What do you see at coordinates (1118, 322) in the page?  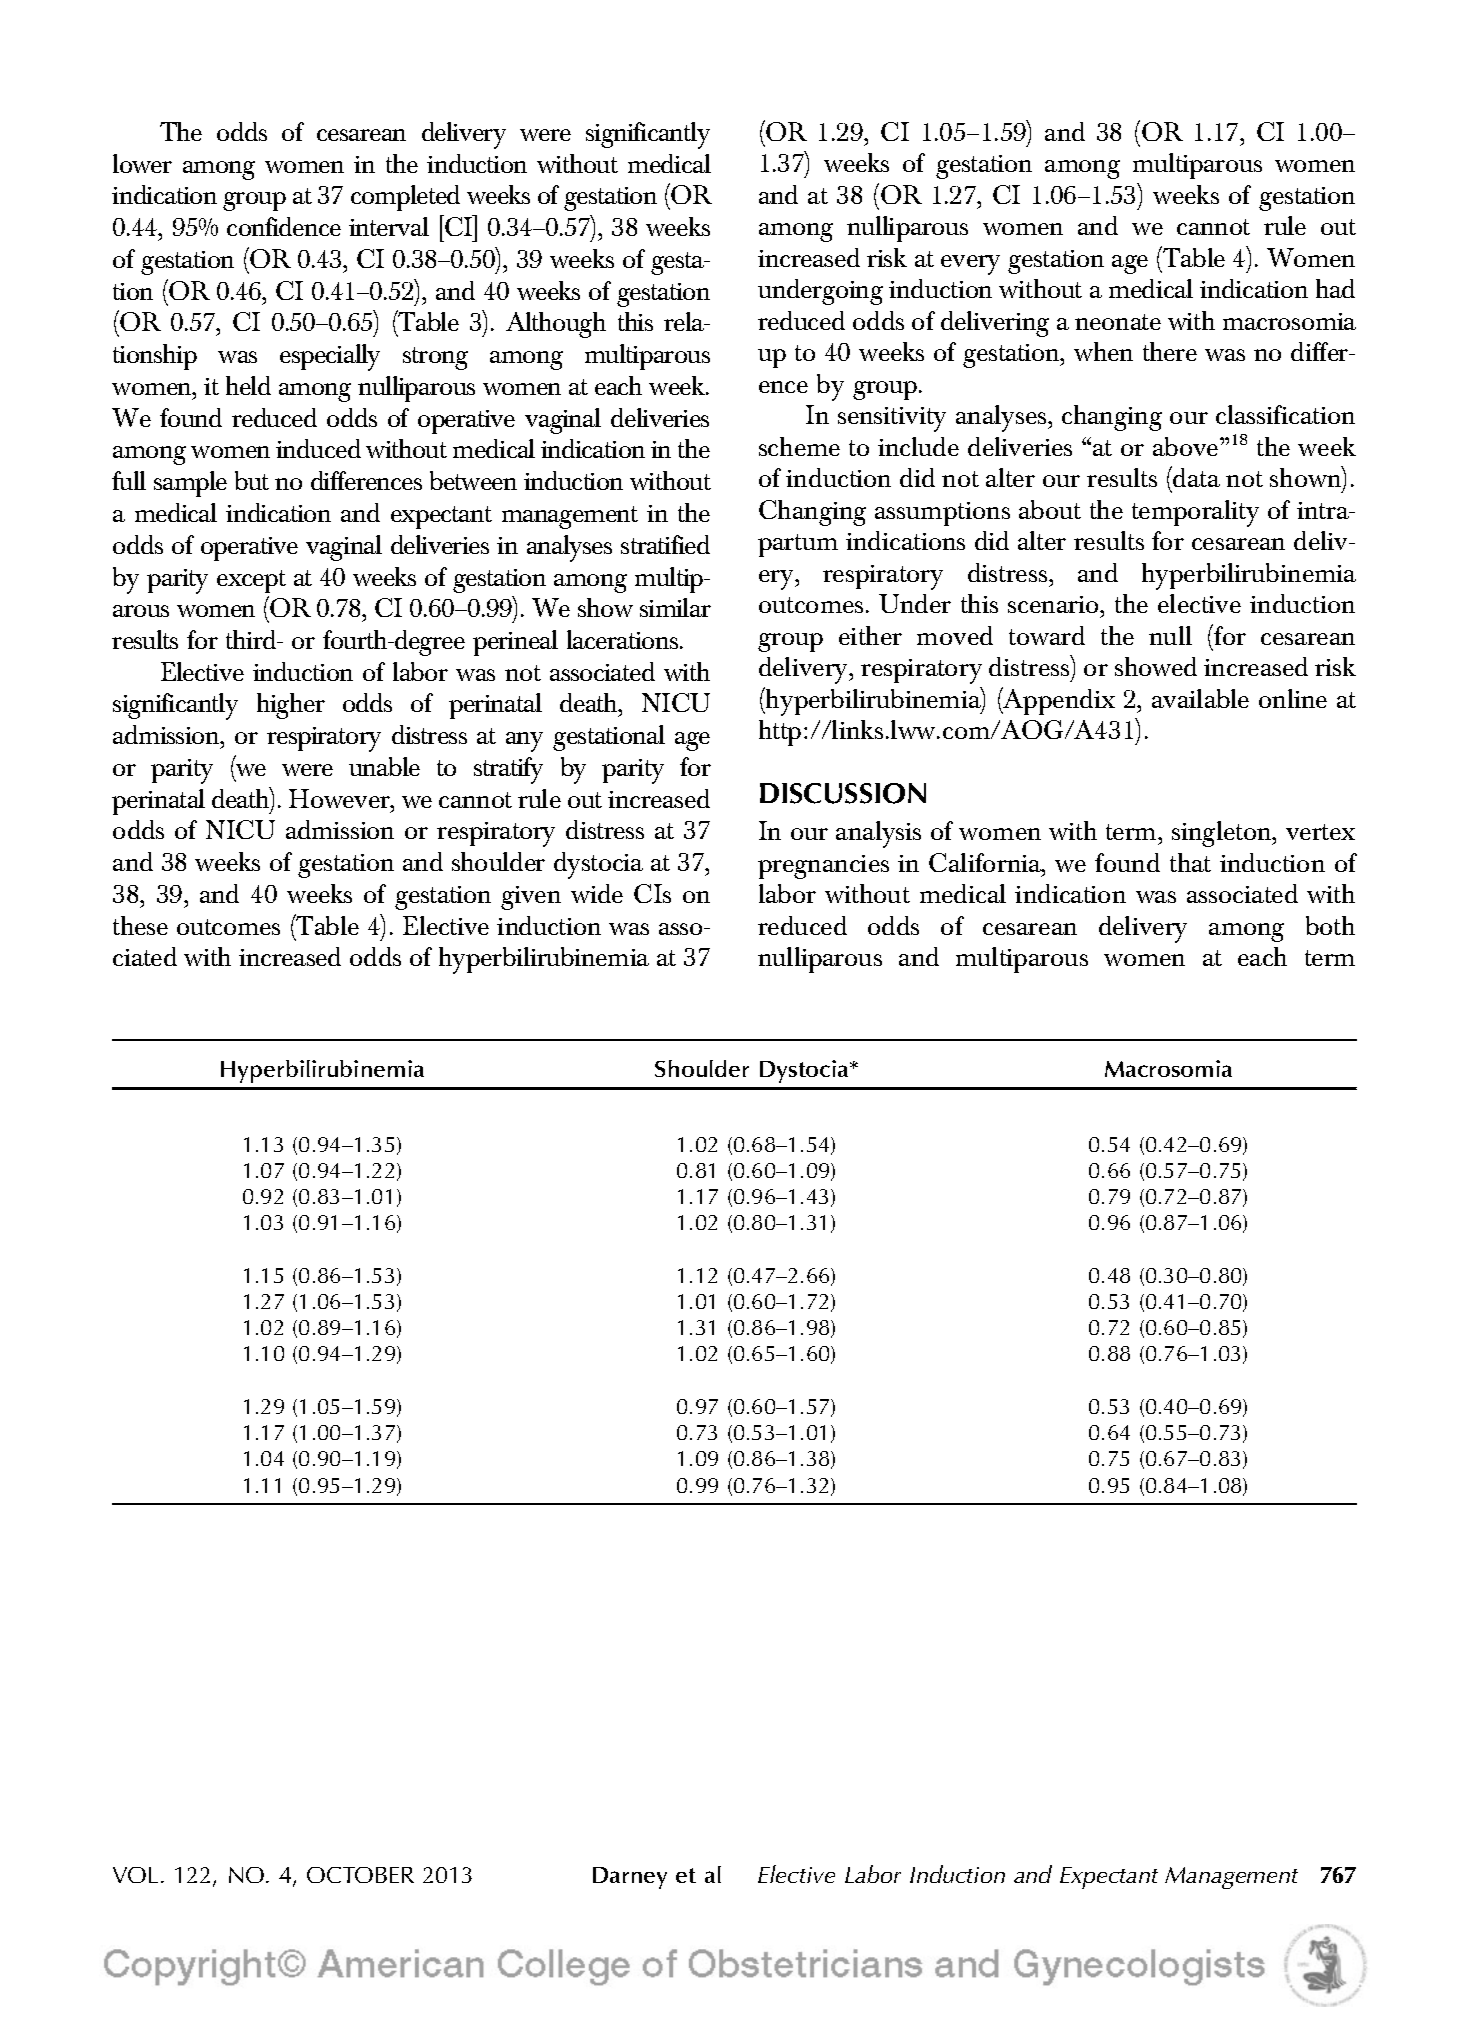 I see `neonate` at bounding box center [1118, 322].
